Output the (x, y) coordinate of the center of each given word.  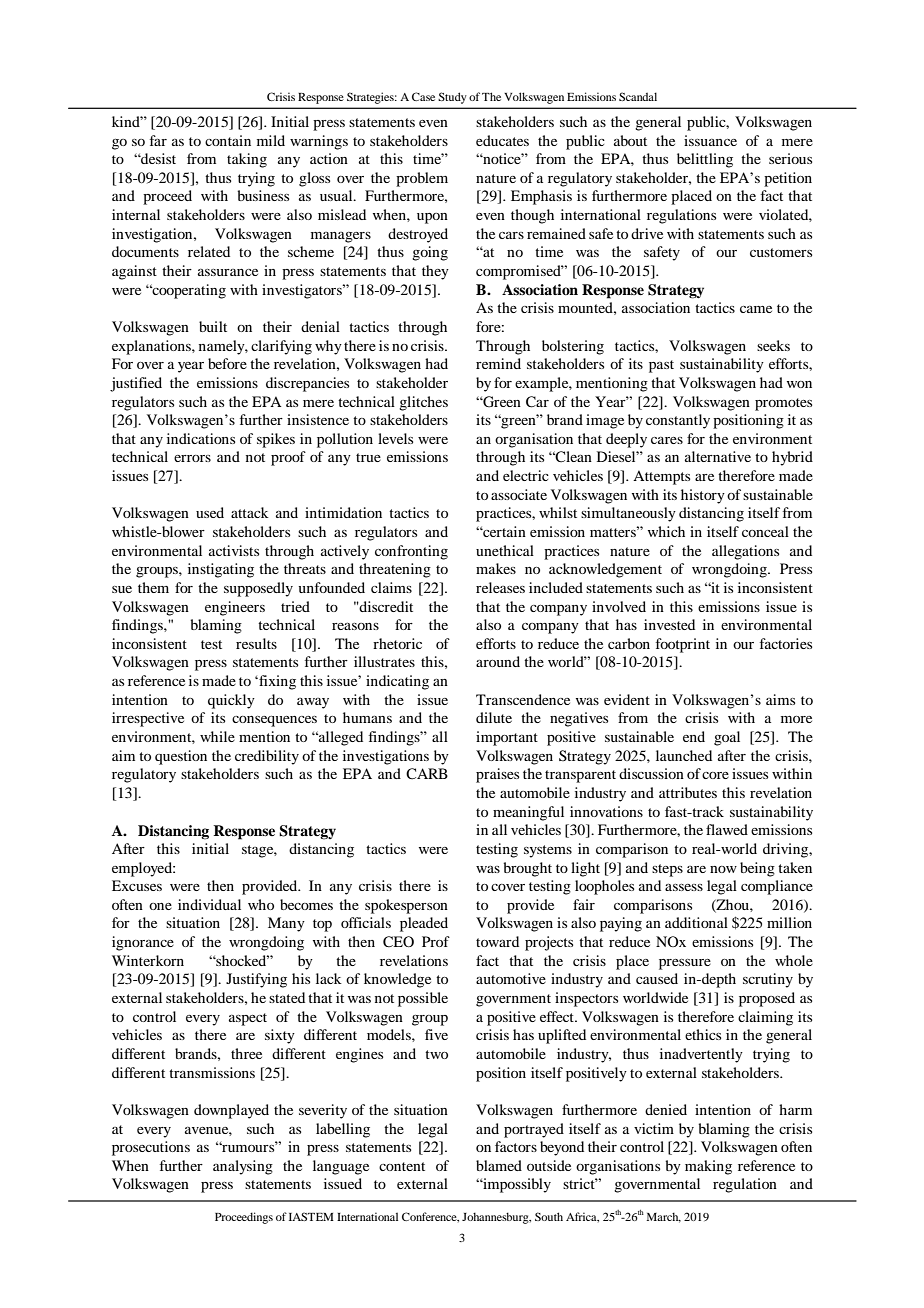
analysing (243, 1167)
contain (228, 140)
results (256, 643)
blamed (499, 1165)
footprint (683, 645)
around (498, 661)
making (708, 1167)
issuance (710, 140)
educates (502, 140)
